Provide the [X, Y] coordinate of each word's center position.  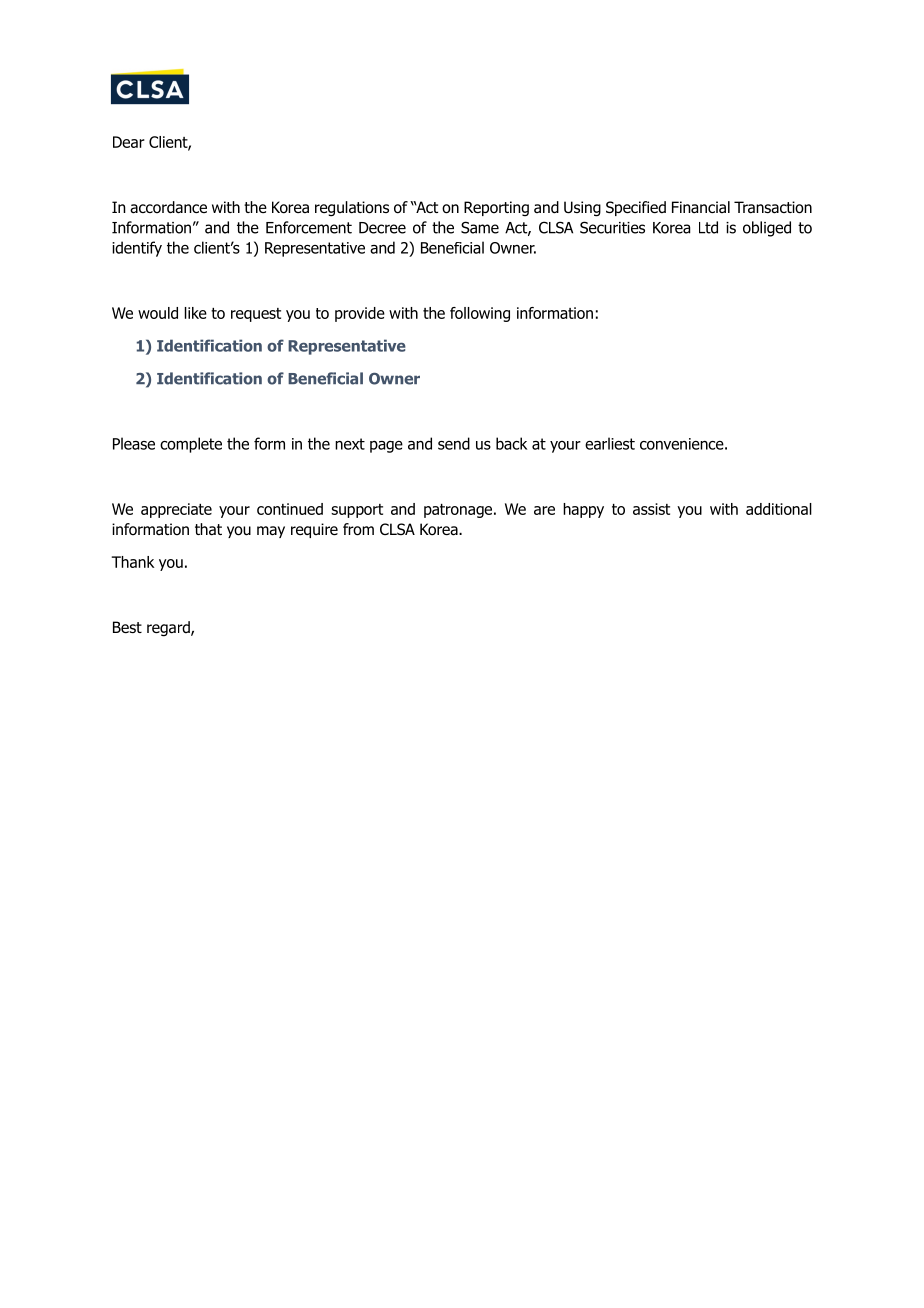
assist [651, 509]
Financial [701, 207]
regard [169, 629]
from [358, 529]
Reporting [496, 208]
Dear [129, 142]
